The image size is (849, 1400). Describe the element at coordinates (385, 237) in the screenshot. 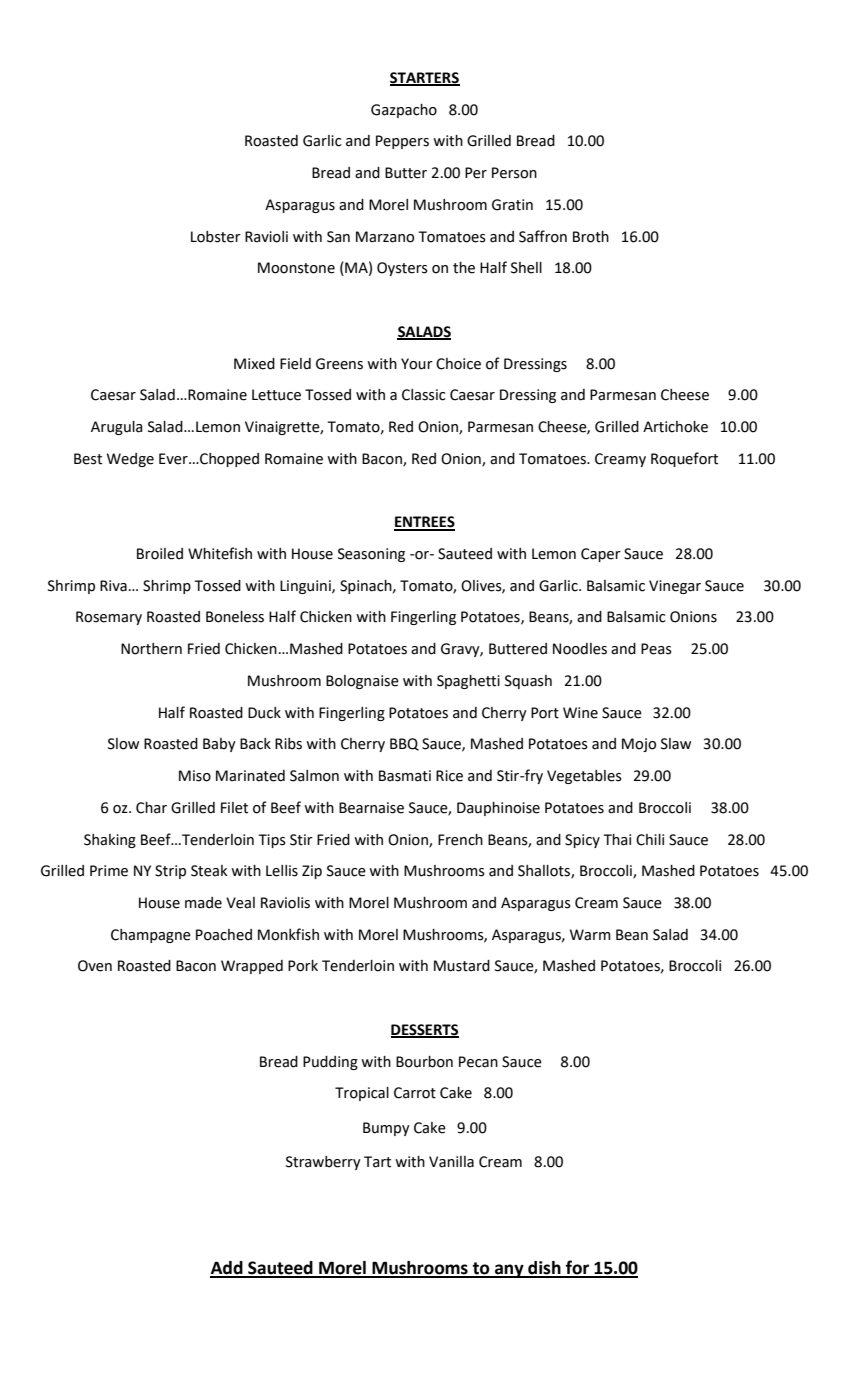

I see `Marzano` at that location.
